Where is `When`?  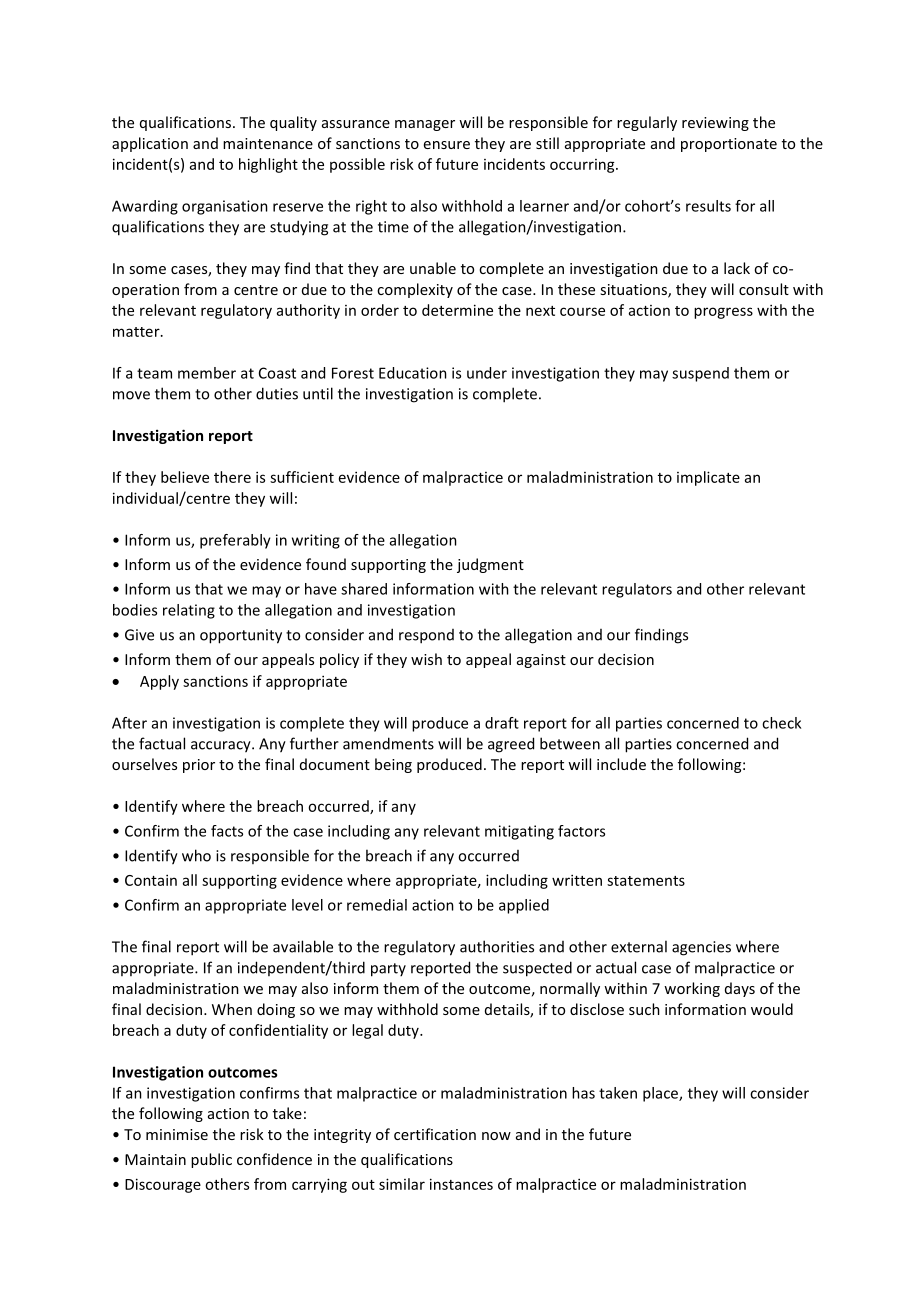
When is located at coordinates (232, 1009).
